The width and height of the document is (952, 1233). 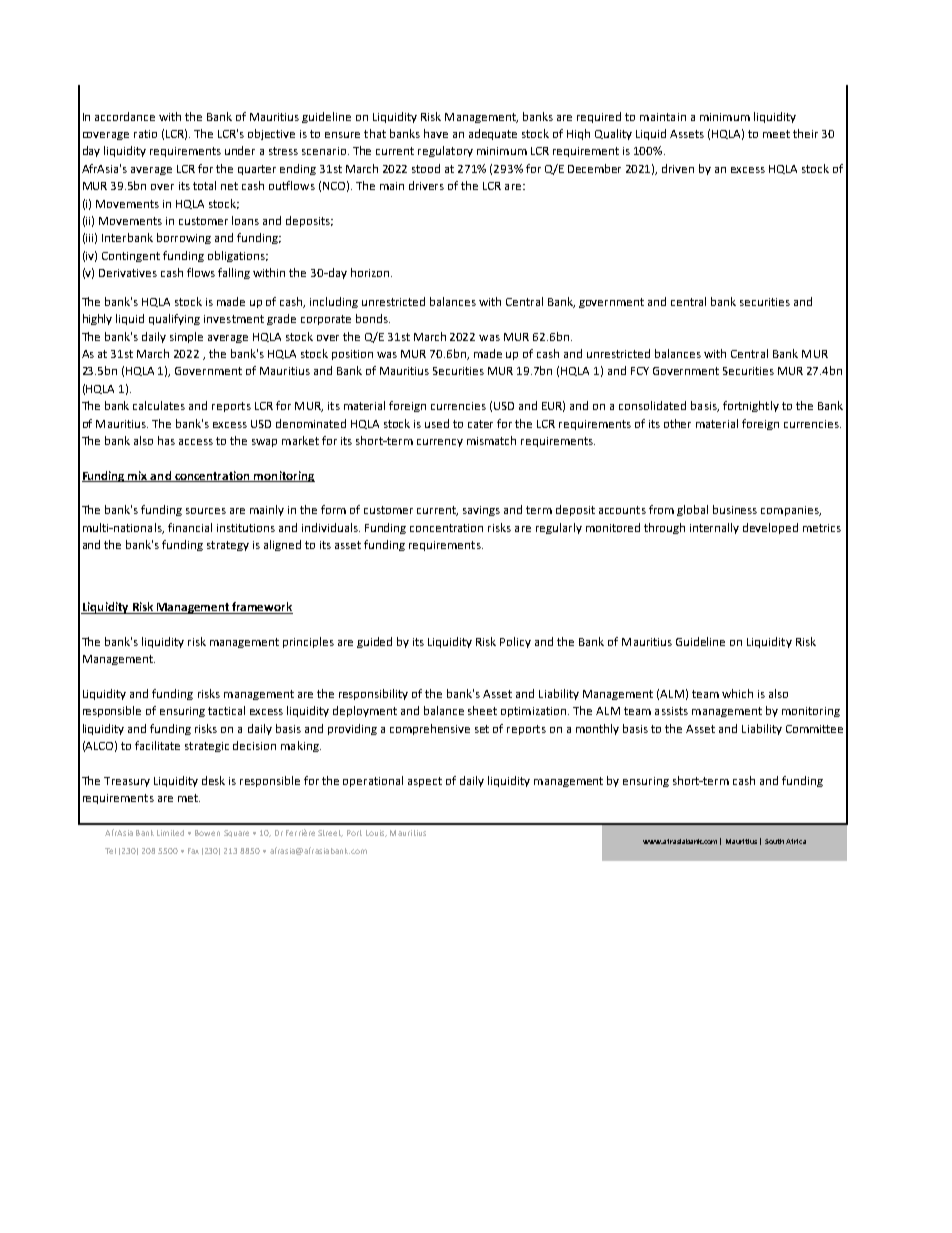 What do you see at coordinates (437, 423) in the document?
I see `used` at bounding box center [437, 423].
